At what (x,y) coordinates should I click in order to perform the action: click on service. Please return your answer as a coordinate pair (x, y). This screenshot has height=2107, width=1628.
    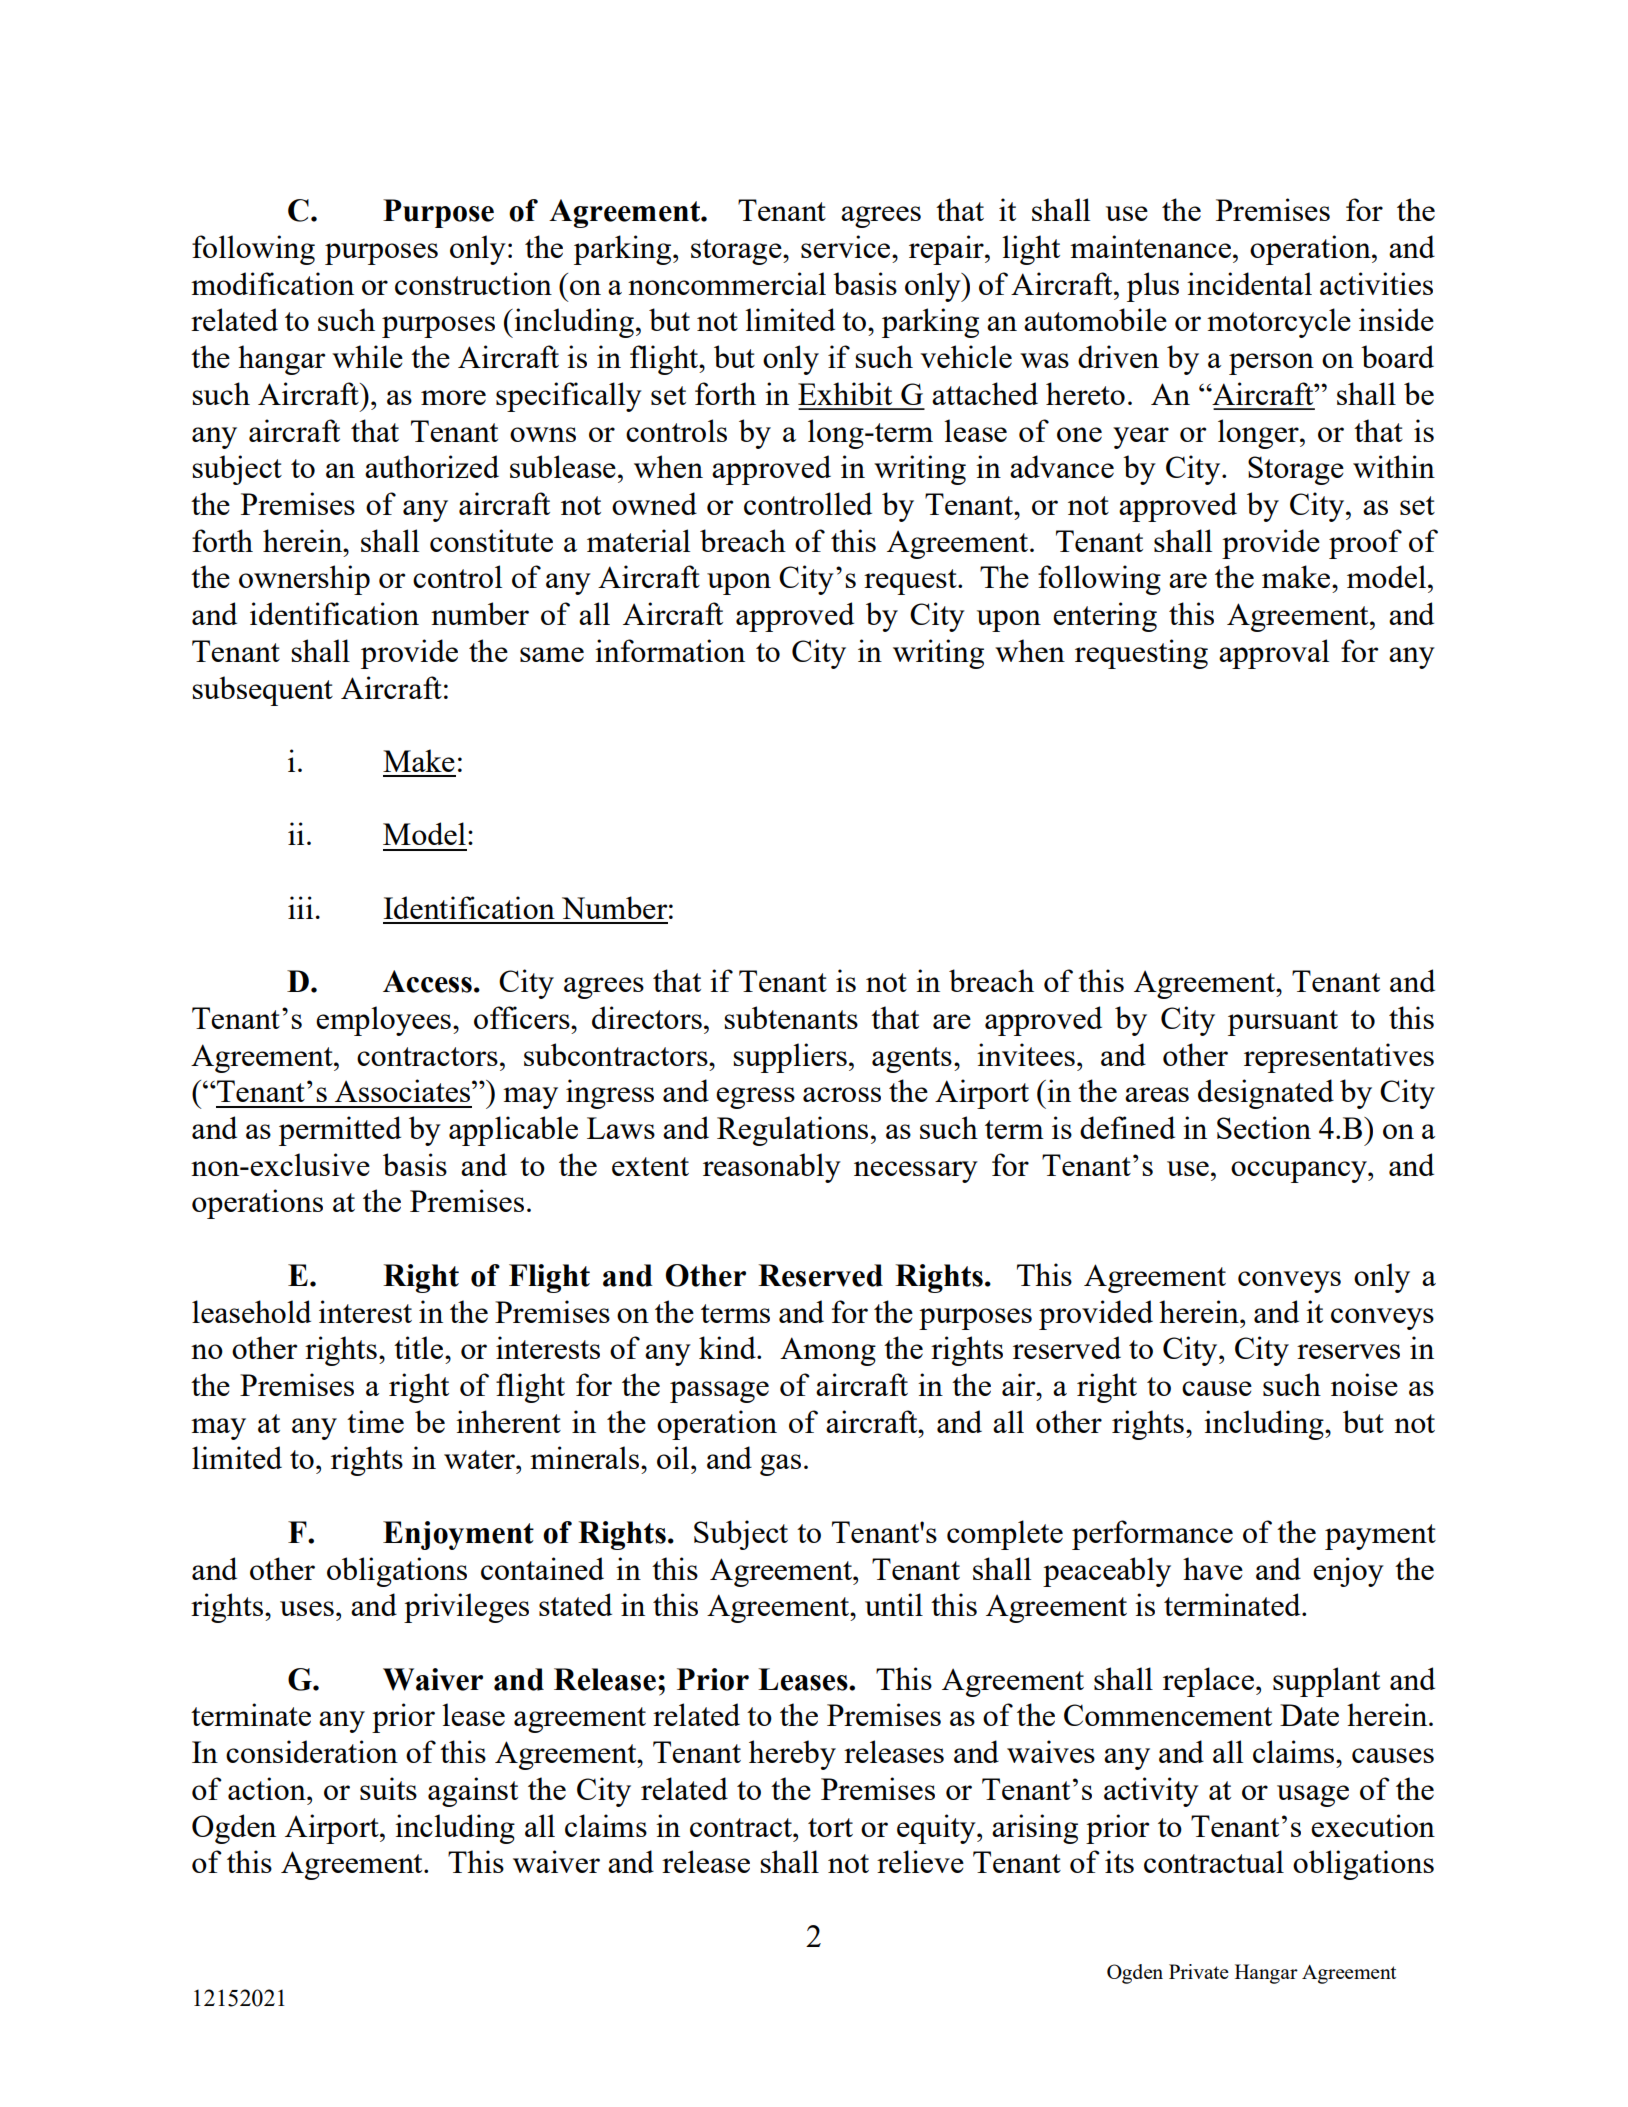
    Looking at the image, I should click on (847, 246).
